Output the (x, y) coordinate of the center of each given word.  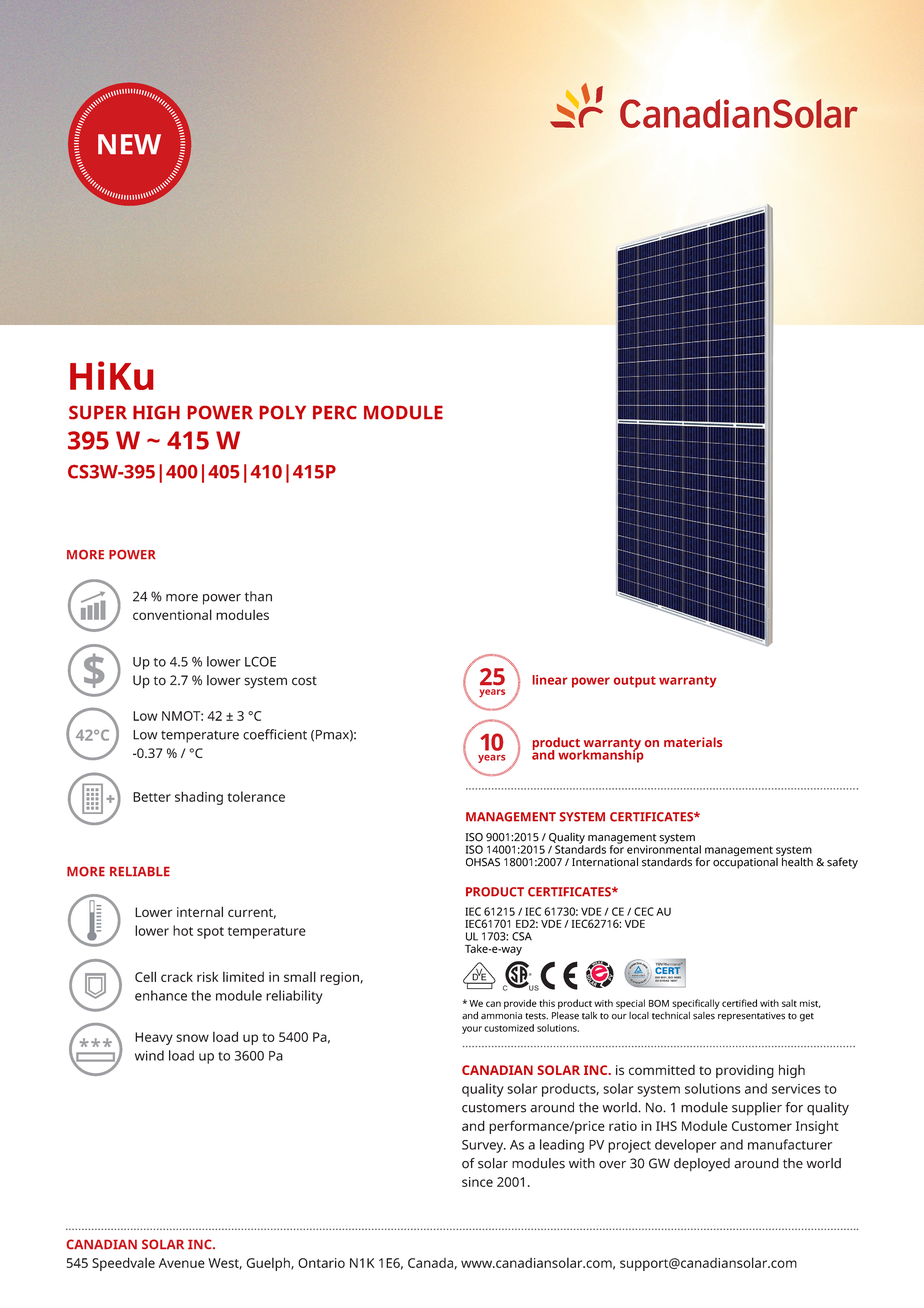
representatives (751, 1016)
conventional (172, 614)
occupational (745, 862)
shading (199, 798)
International (605, 862)
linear (550, 680)
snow (192, 1038)
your (472, 1030)
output (635, 682)
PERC (335, 413)
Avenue (182, 1263)
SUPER (98, 412)
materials (693, 742)
